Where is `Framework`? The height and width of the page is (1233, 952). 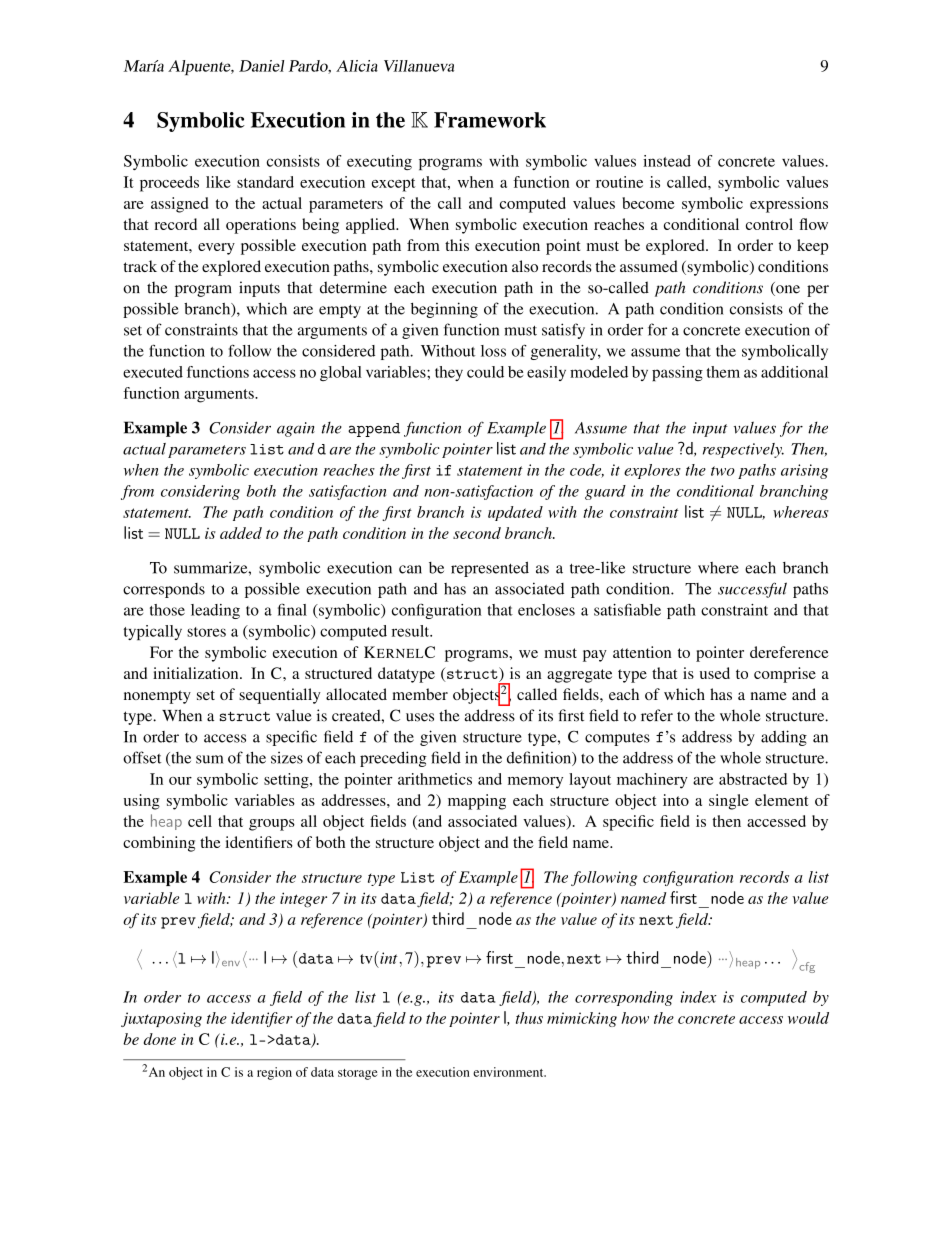
Framework is located at coordinates (490, 120).
